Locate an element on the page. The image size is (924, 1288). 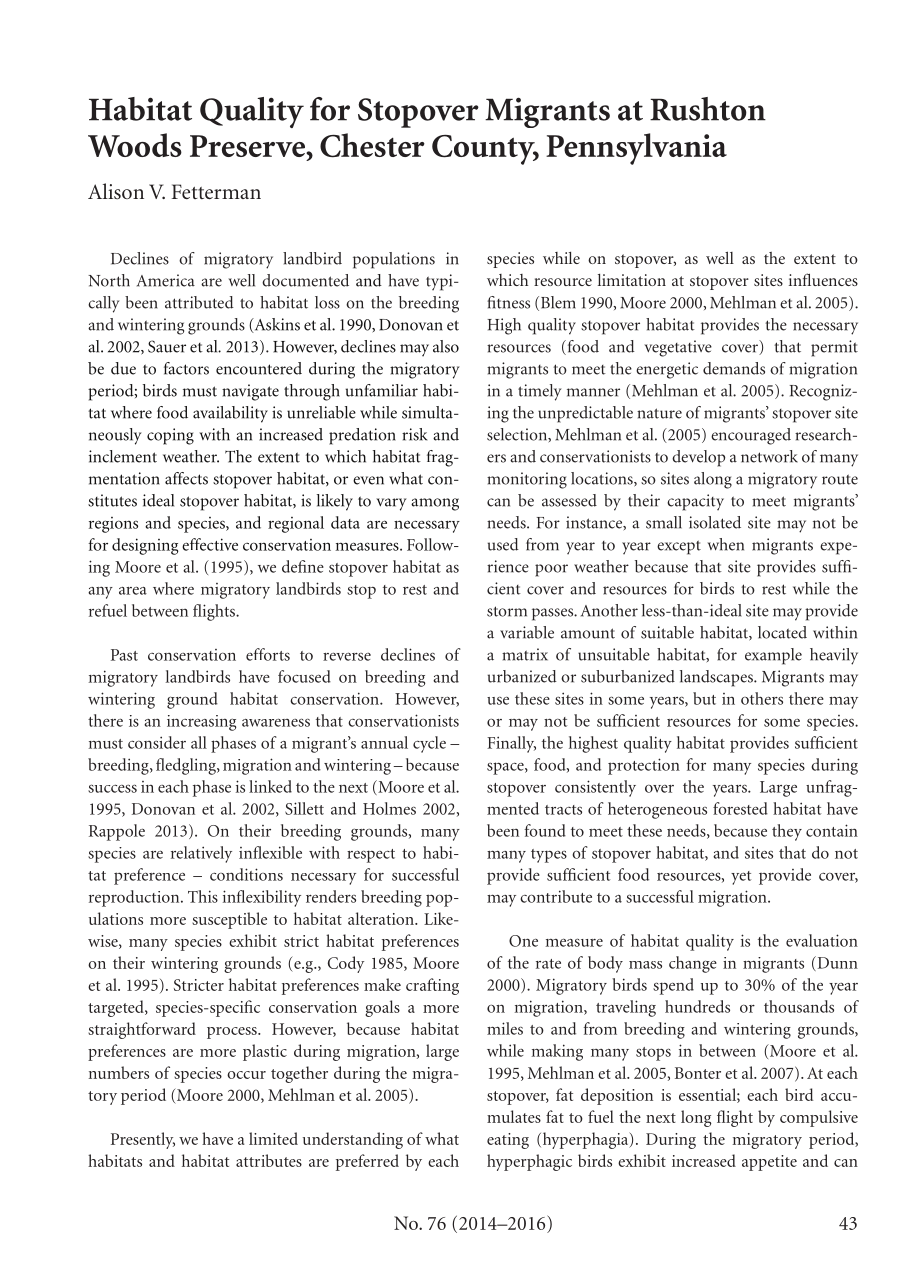
contribute is located at coordinates (556, 896).
